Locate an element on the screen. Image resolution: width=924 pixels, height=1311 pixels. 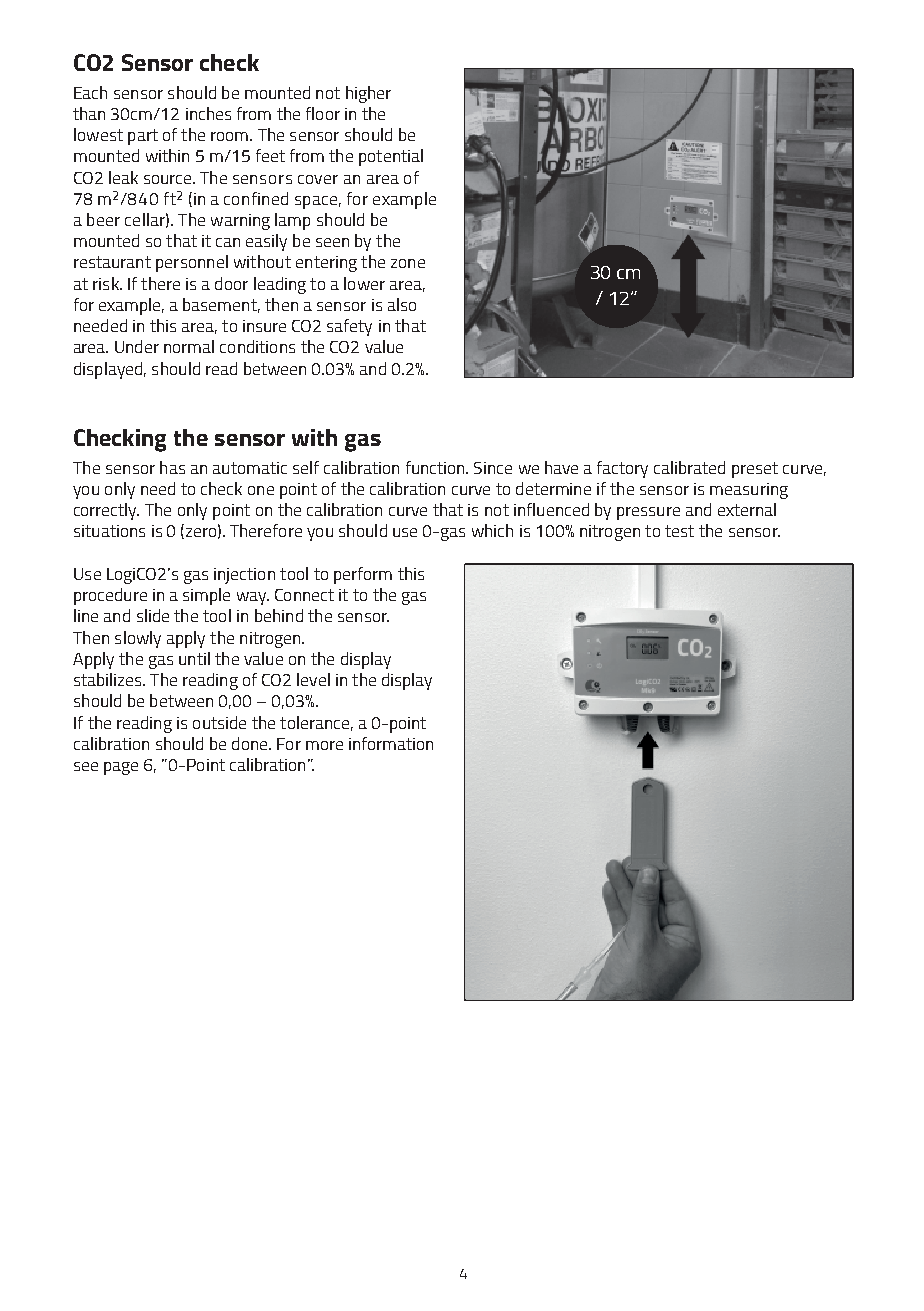
calibrated is located at coordinates (689, 467).
